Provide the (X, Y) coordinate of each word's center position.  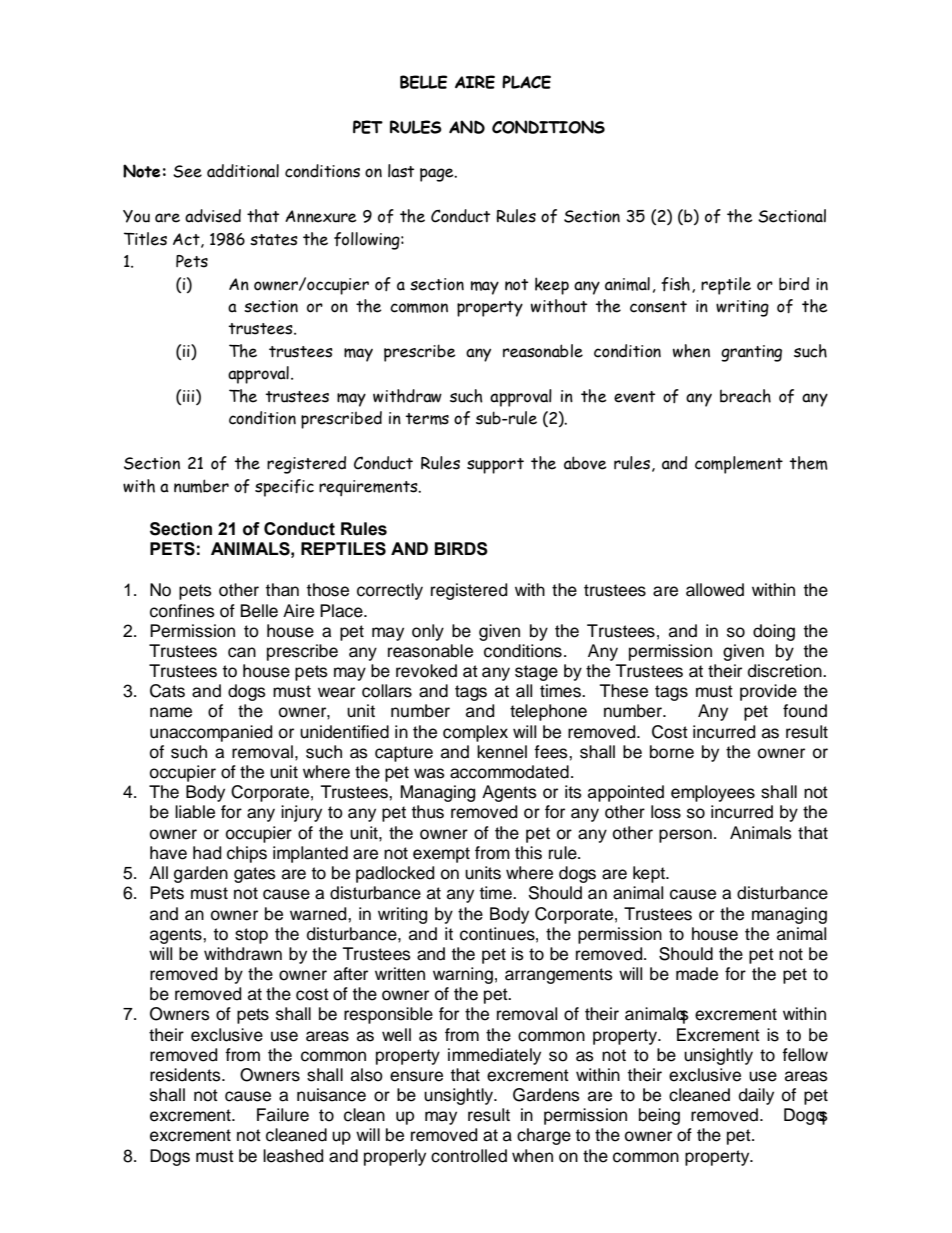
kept (650, 874)
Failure (283, 1115)
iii (190, 395)
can (242, 652)
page (438, 175)
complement (739, 465)
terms (427, 419)
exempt (441, 855)
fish (675, 284)
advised (213, 216)
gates (255, 875)
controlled (469, 1156)
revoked (426, 671)
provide (768, 692)
